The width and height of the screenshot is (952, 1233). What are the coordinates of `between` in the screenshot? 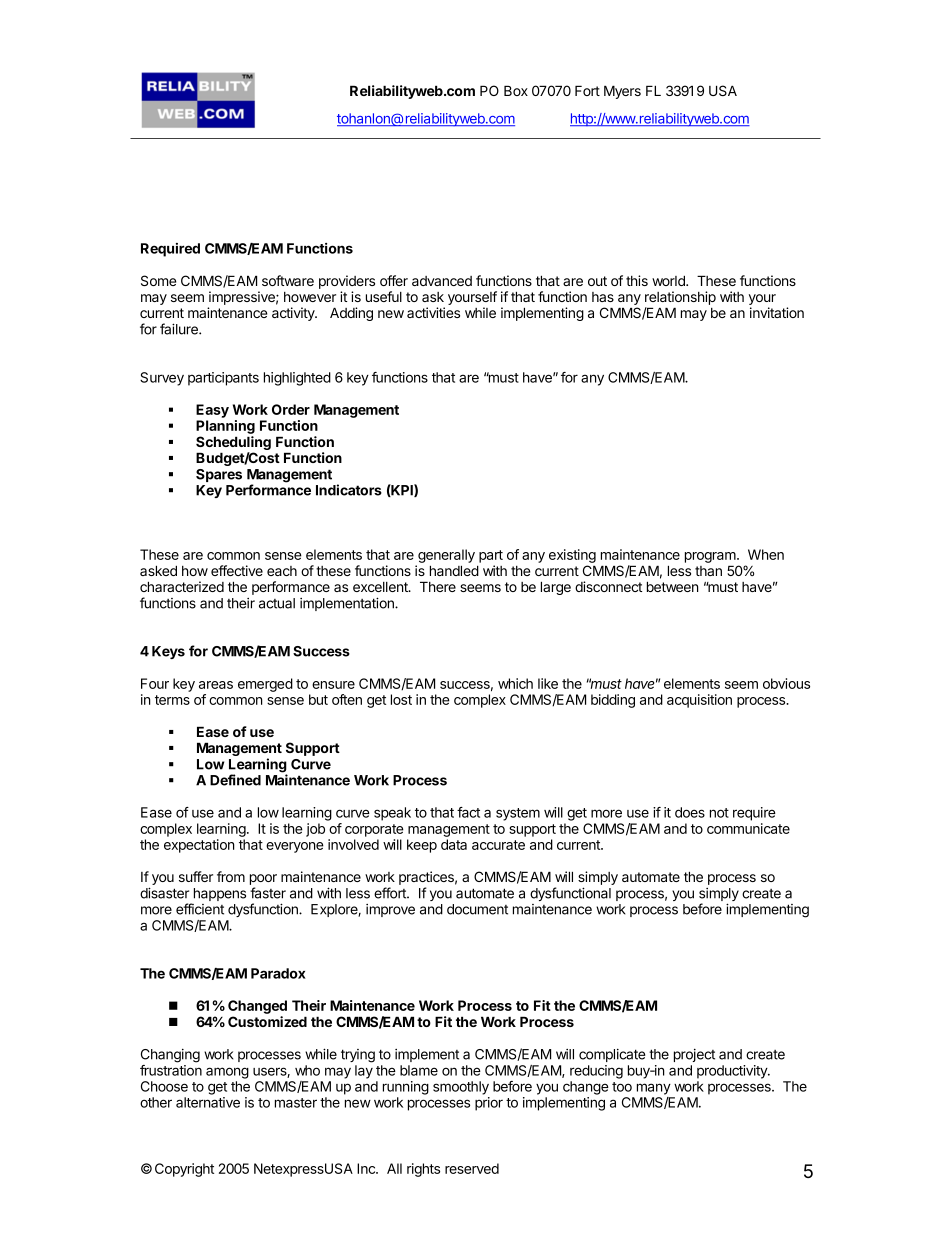 It's located at (673, 586).
